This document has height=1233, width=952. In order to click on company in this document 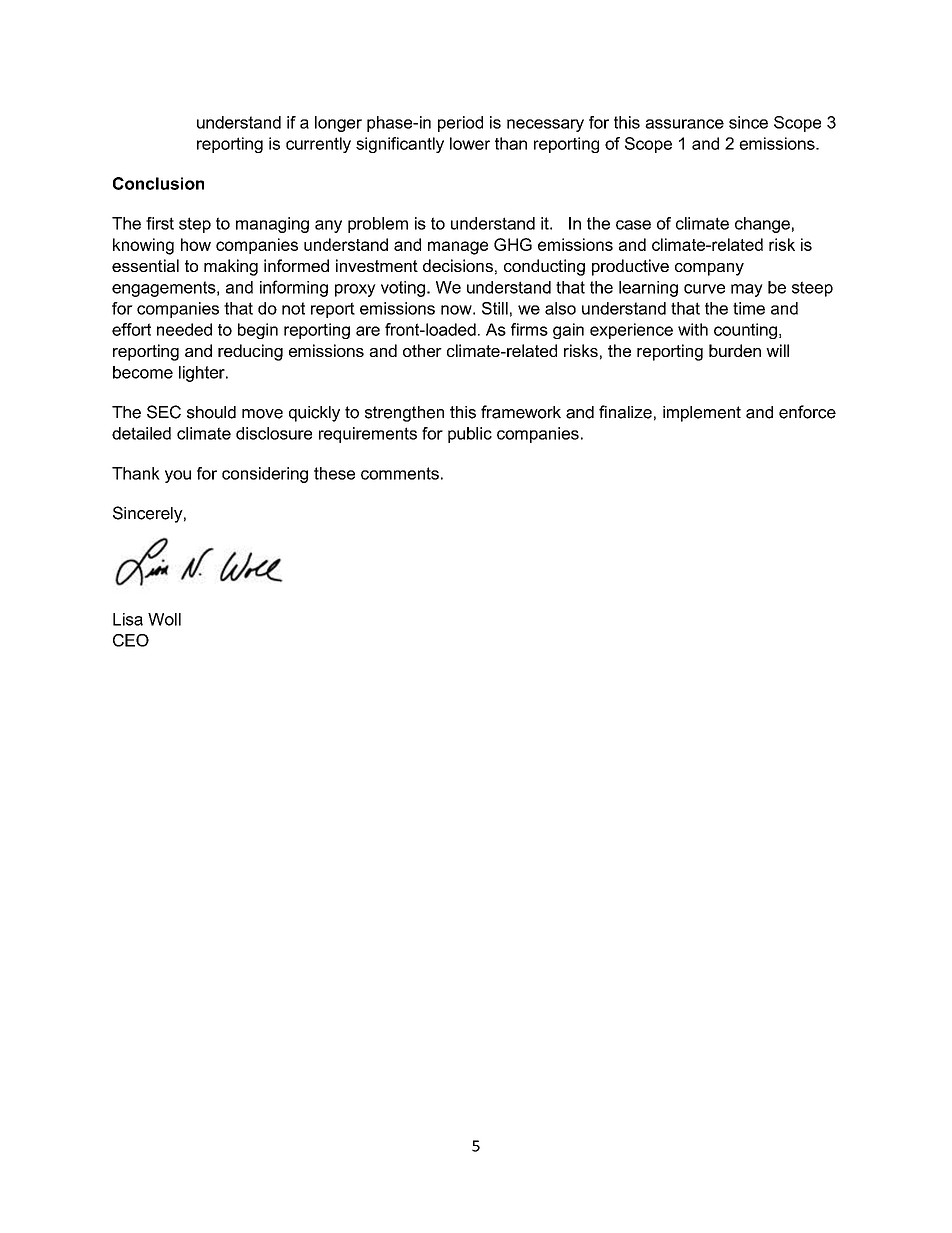, I will do `click(709, 269)`.
